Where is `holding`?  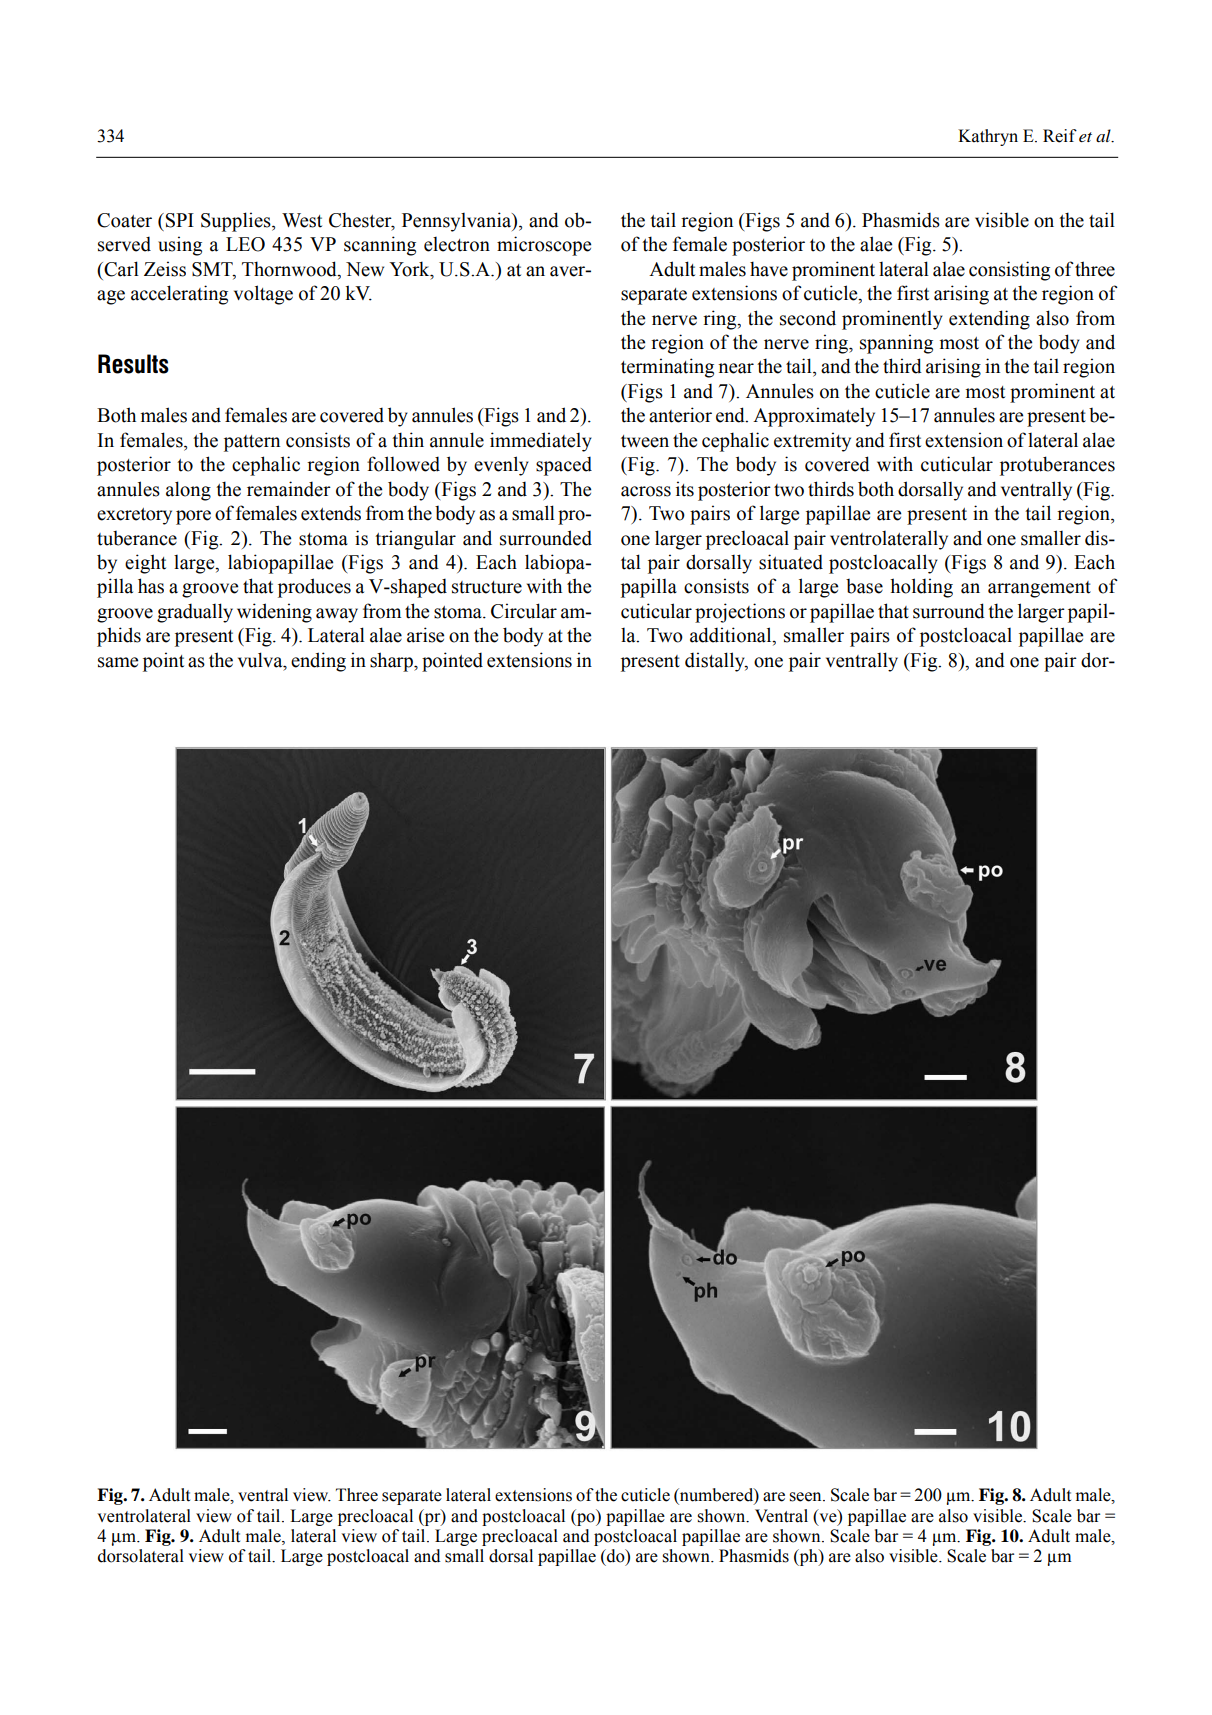 holding is located at coordinates (921, 588).
